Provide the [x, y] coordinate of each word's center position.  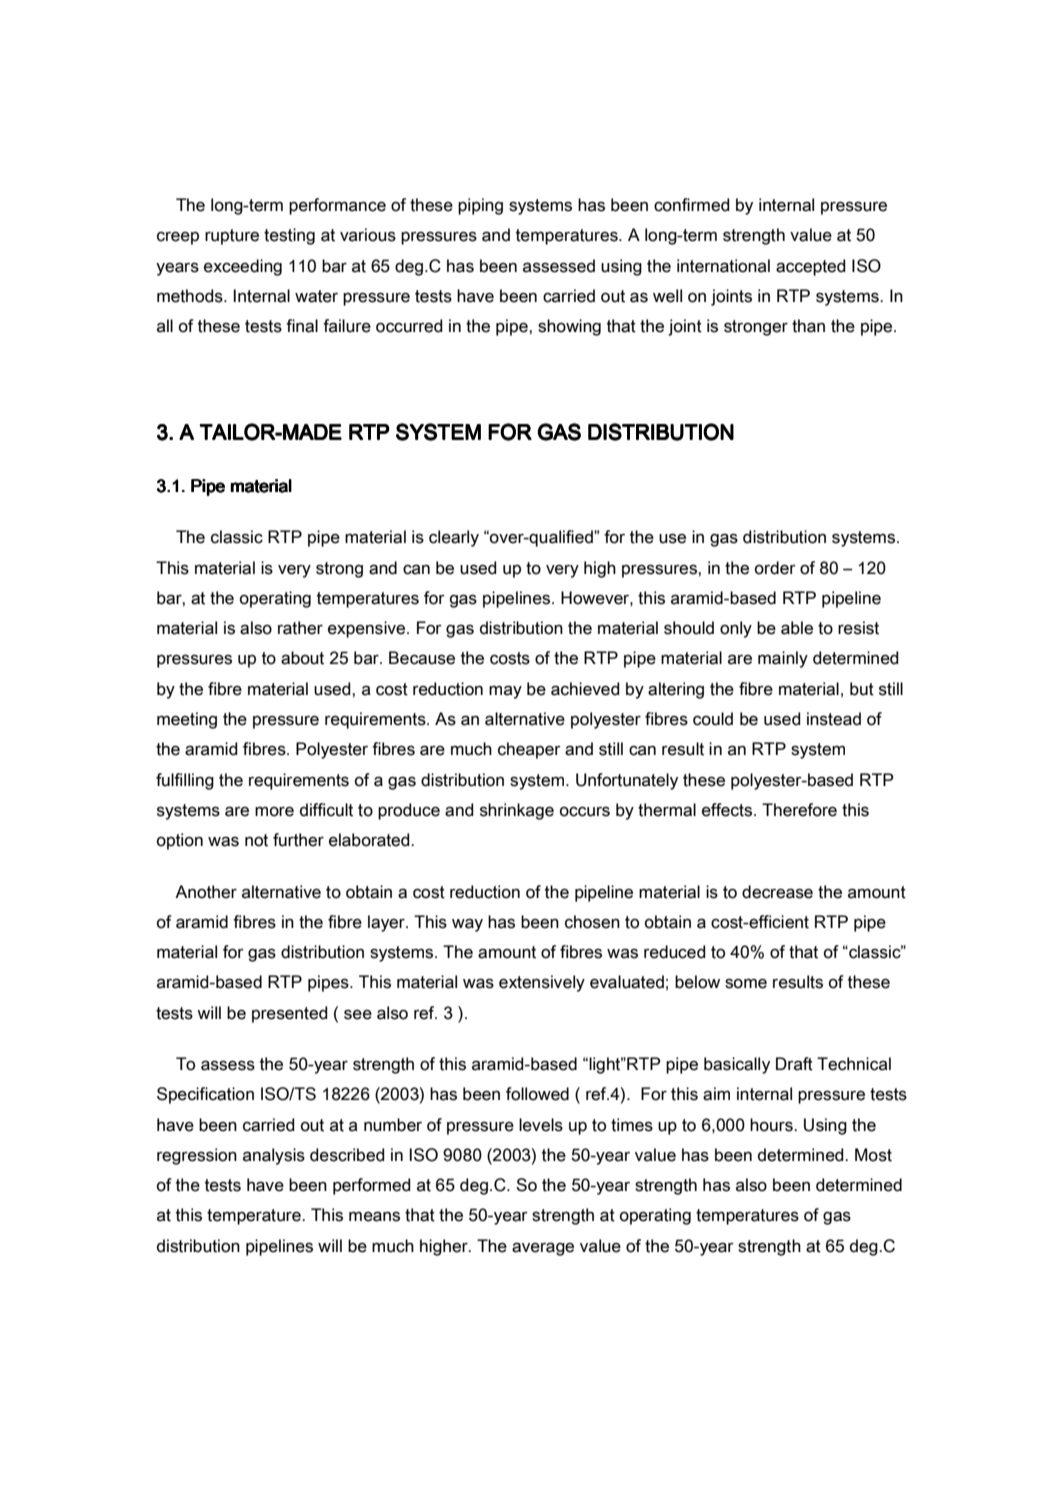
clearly [454, 538]
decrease [777, 892]
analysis [274, 1156]
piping [480, 206]
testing [289, 236]
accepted [811, 267]
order [775, 568]
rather [300, 628]
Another [206, 892]
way [467, 925]
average [543, 1249]
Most [873, 1155]
